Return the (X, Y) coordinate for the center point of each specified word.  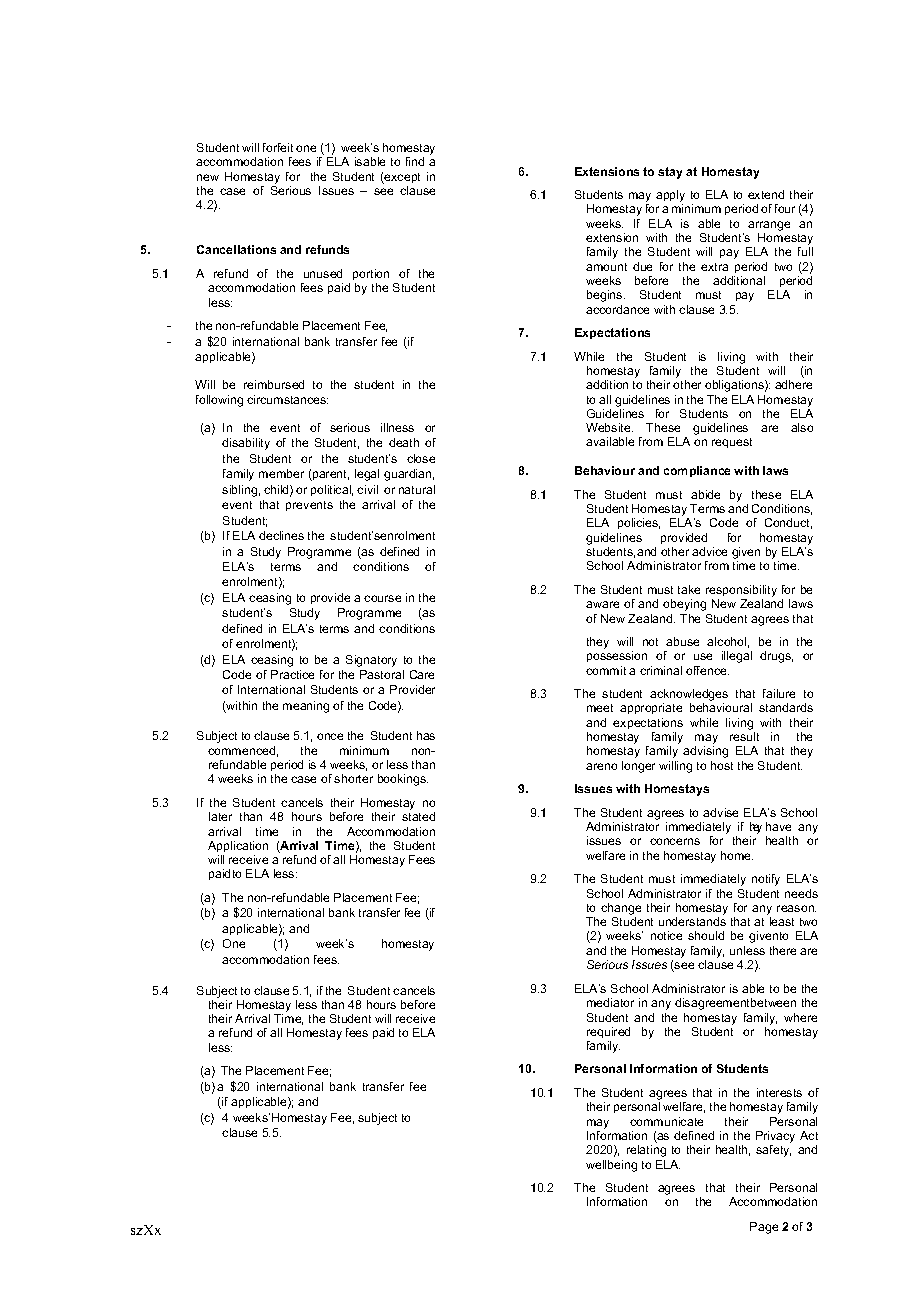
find (415, 161)
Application (238, 846)
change (621, 909)
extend (766, 194)
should (706, 935)
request (732, 443)
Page (764, 1228)
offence (707, 670)
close (421, 458)
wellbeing (611, 1166)
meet (600, 708)
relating (646, 1151)
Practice (292, 674)
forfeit (278, 147)
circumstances (287, 399)
